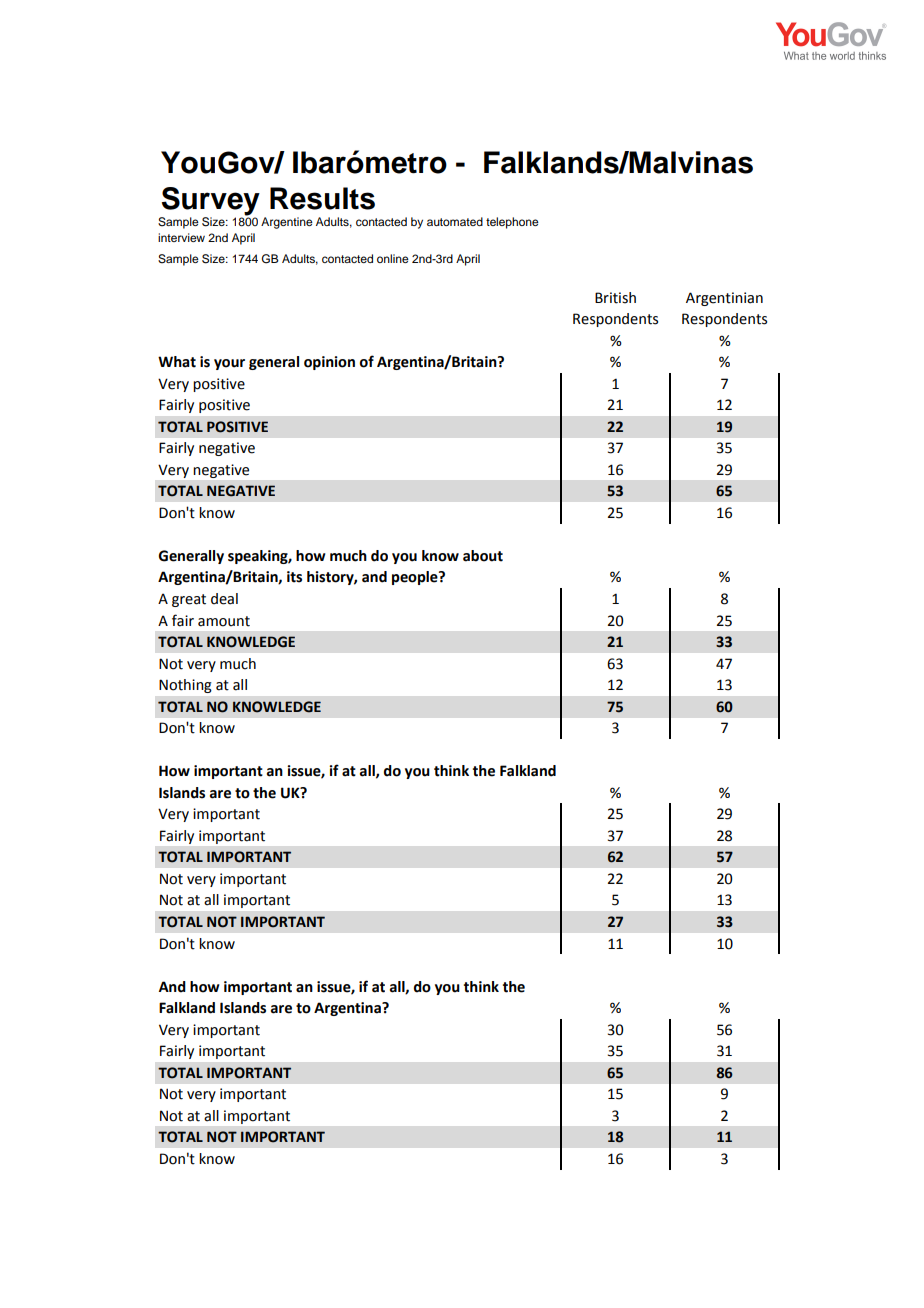 This image has height=1308, width=924. What do you see at coordinates (229, 364) in the image?
I see `your` at bounding box center [229, 364].
